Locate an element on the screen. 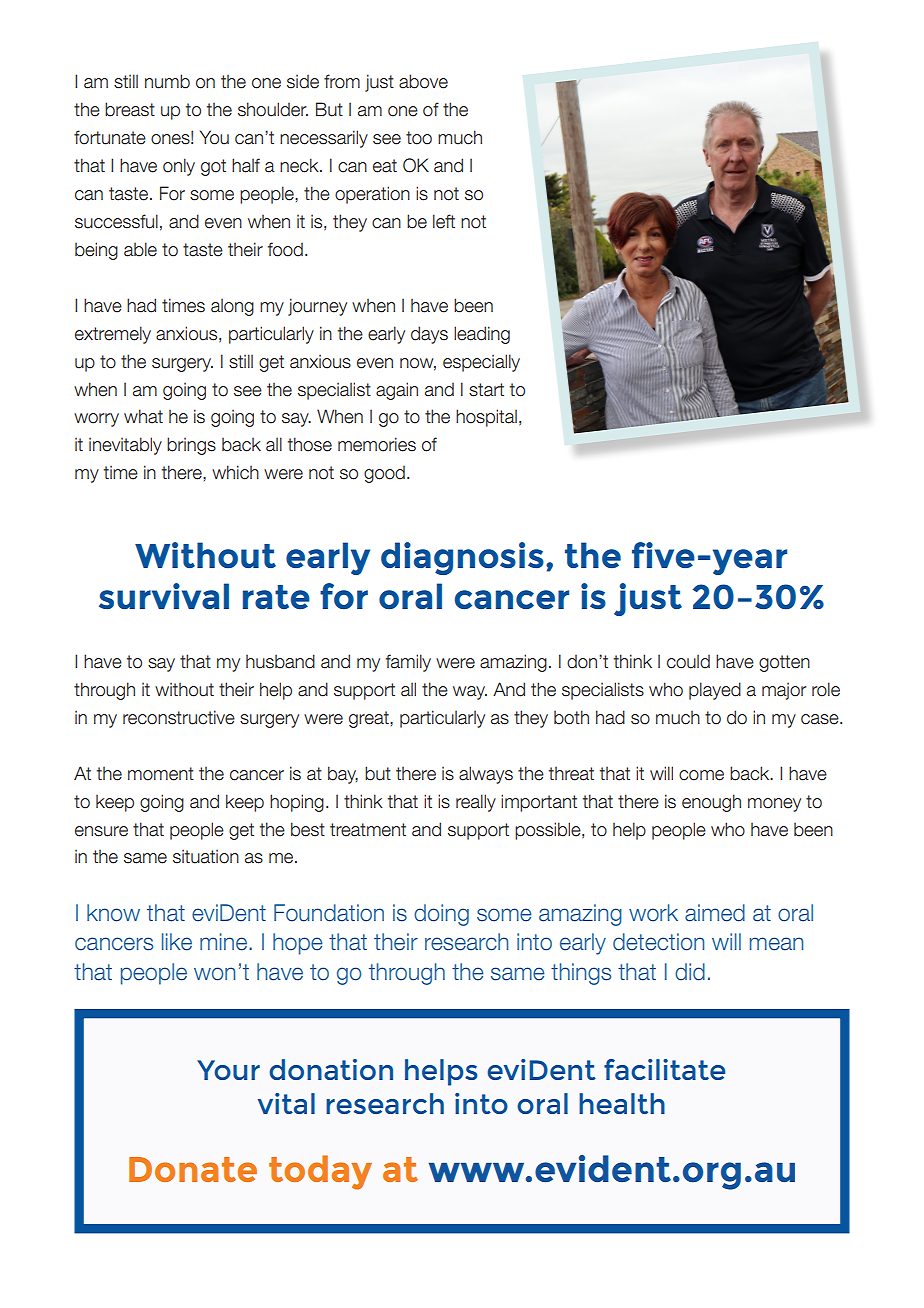 The image size is (924, 1308). family is located at coordinates (408, 663).
